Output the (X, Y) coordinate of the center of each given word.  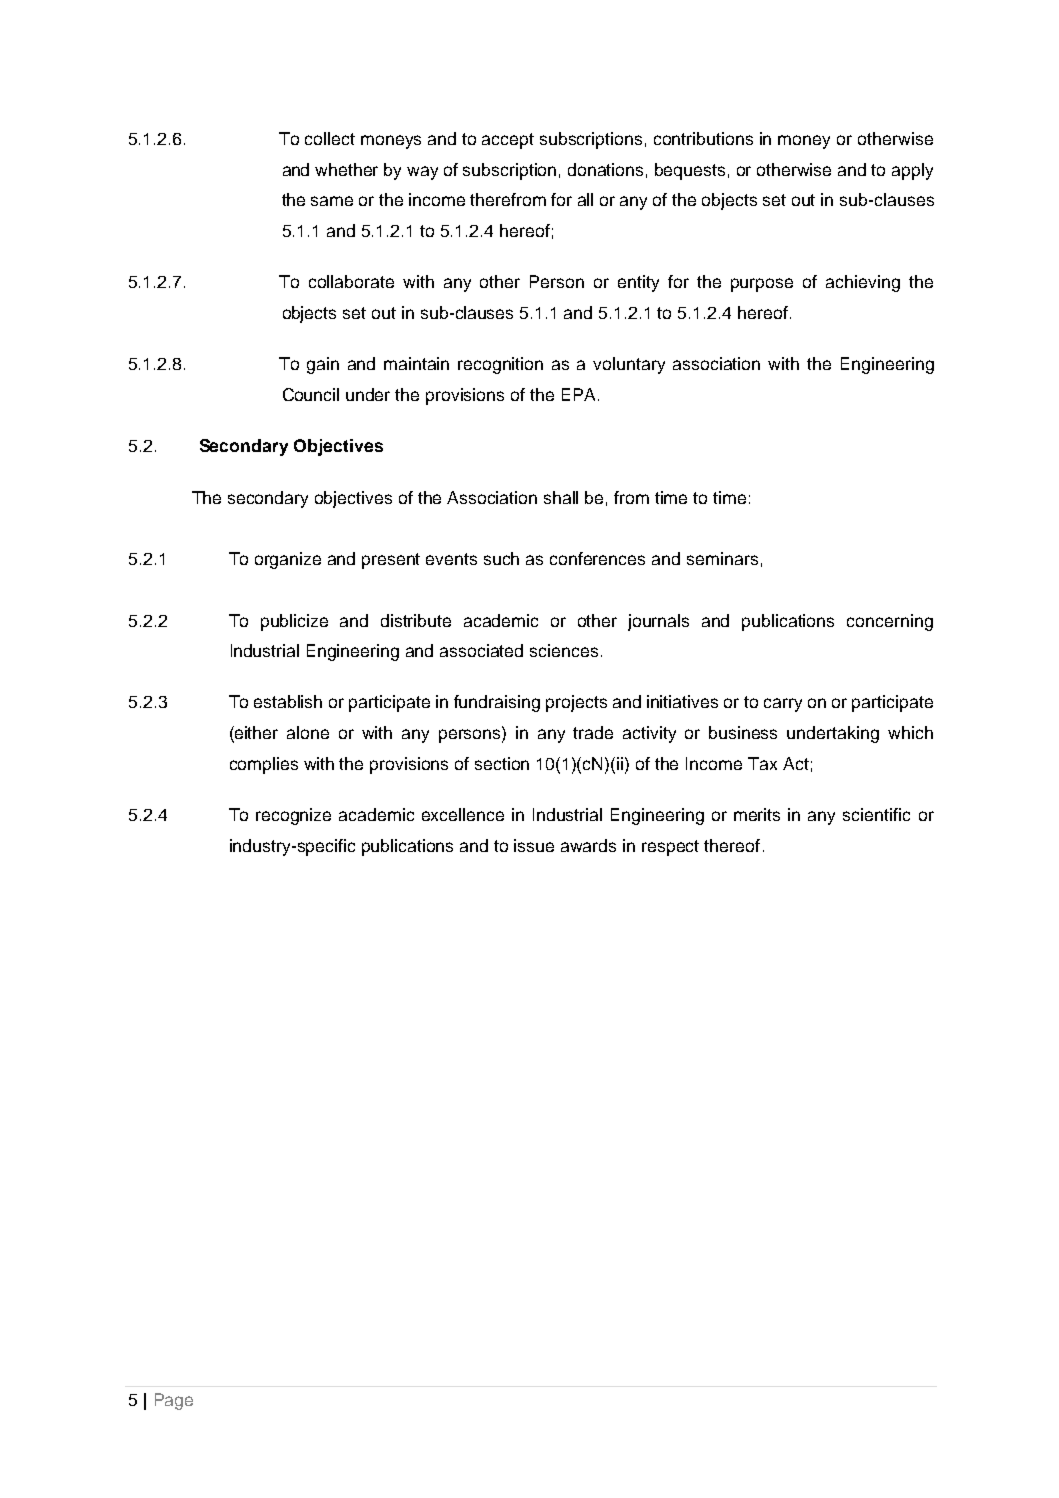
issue (534, 845)
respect (670, 848)
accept (508, 141)
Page (174, 1401)
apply (912, 171)
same (332, 201)
